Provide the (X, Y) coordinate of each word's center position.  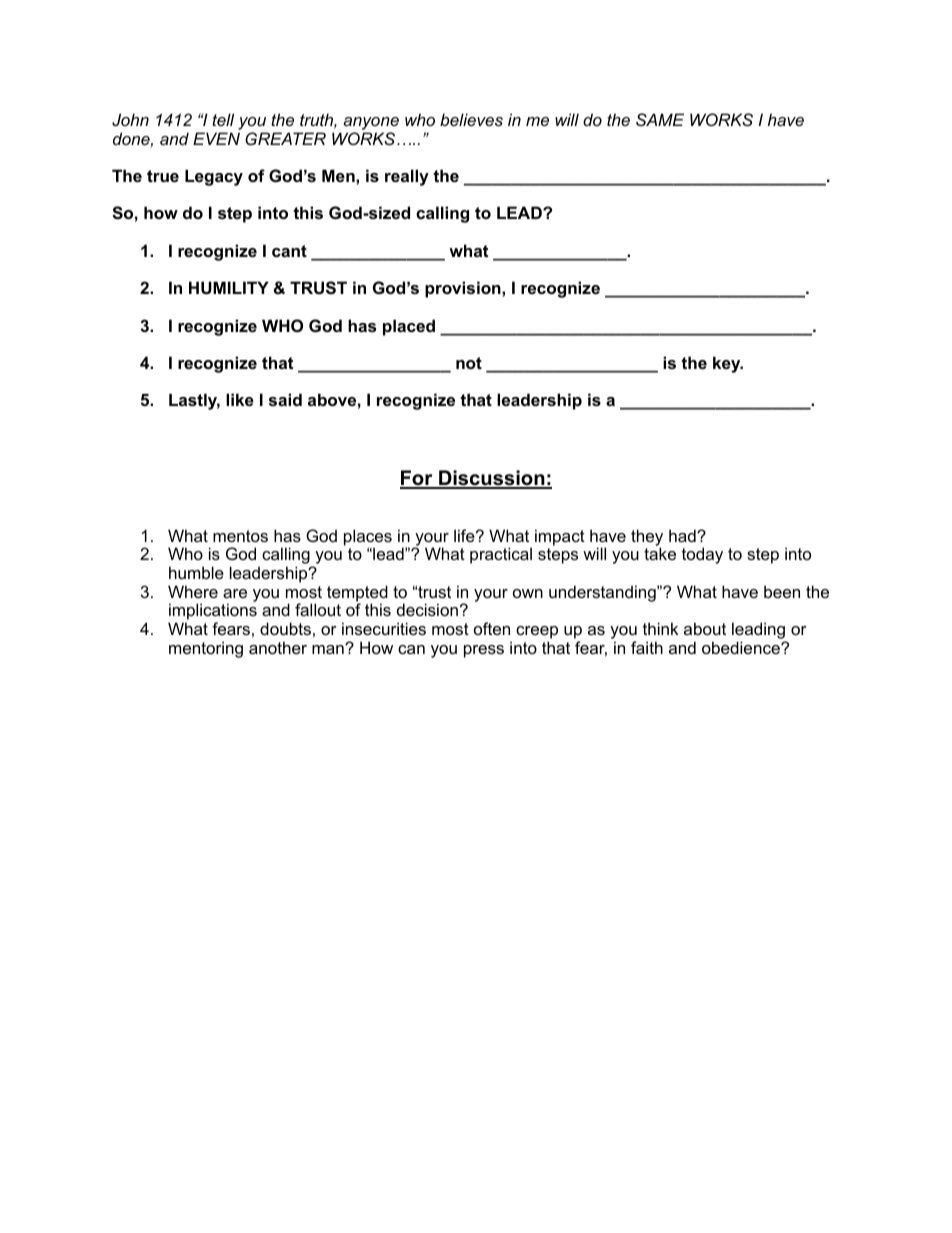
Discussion (492, 479)
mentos (240, 536)
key (728, 364)
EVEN (216, 138)
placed (409, 327)
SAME (660, 119)
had (683, 535)
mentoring (206, 649)
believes (471, 119)
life (465, 535)
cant (289, 251)
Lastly (194, 401)
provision (464, 289)
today (702, 555)
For (417, 479)
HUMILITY (229, 287)
